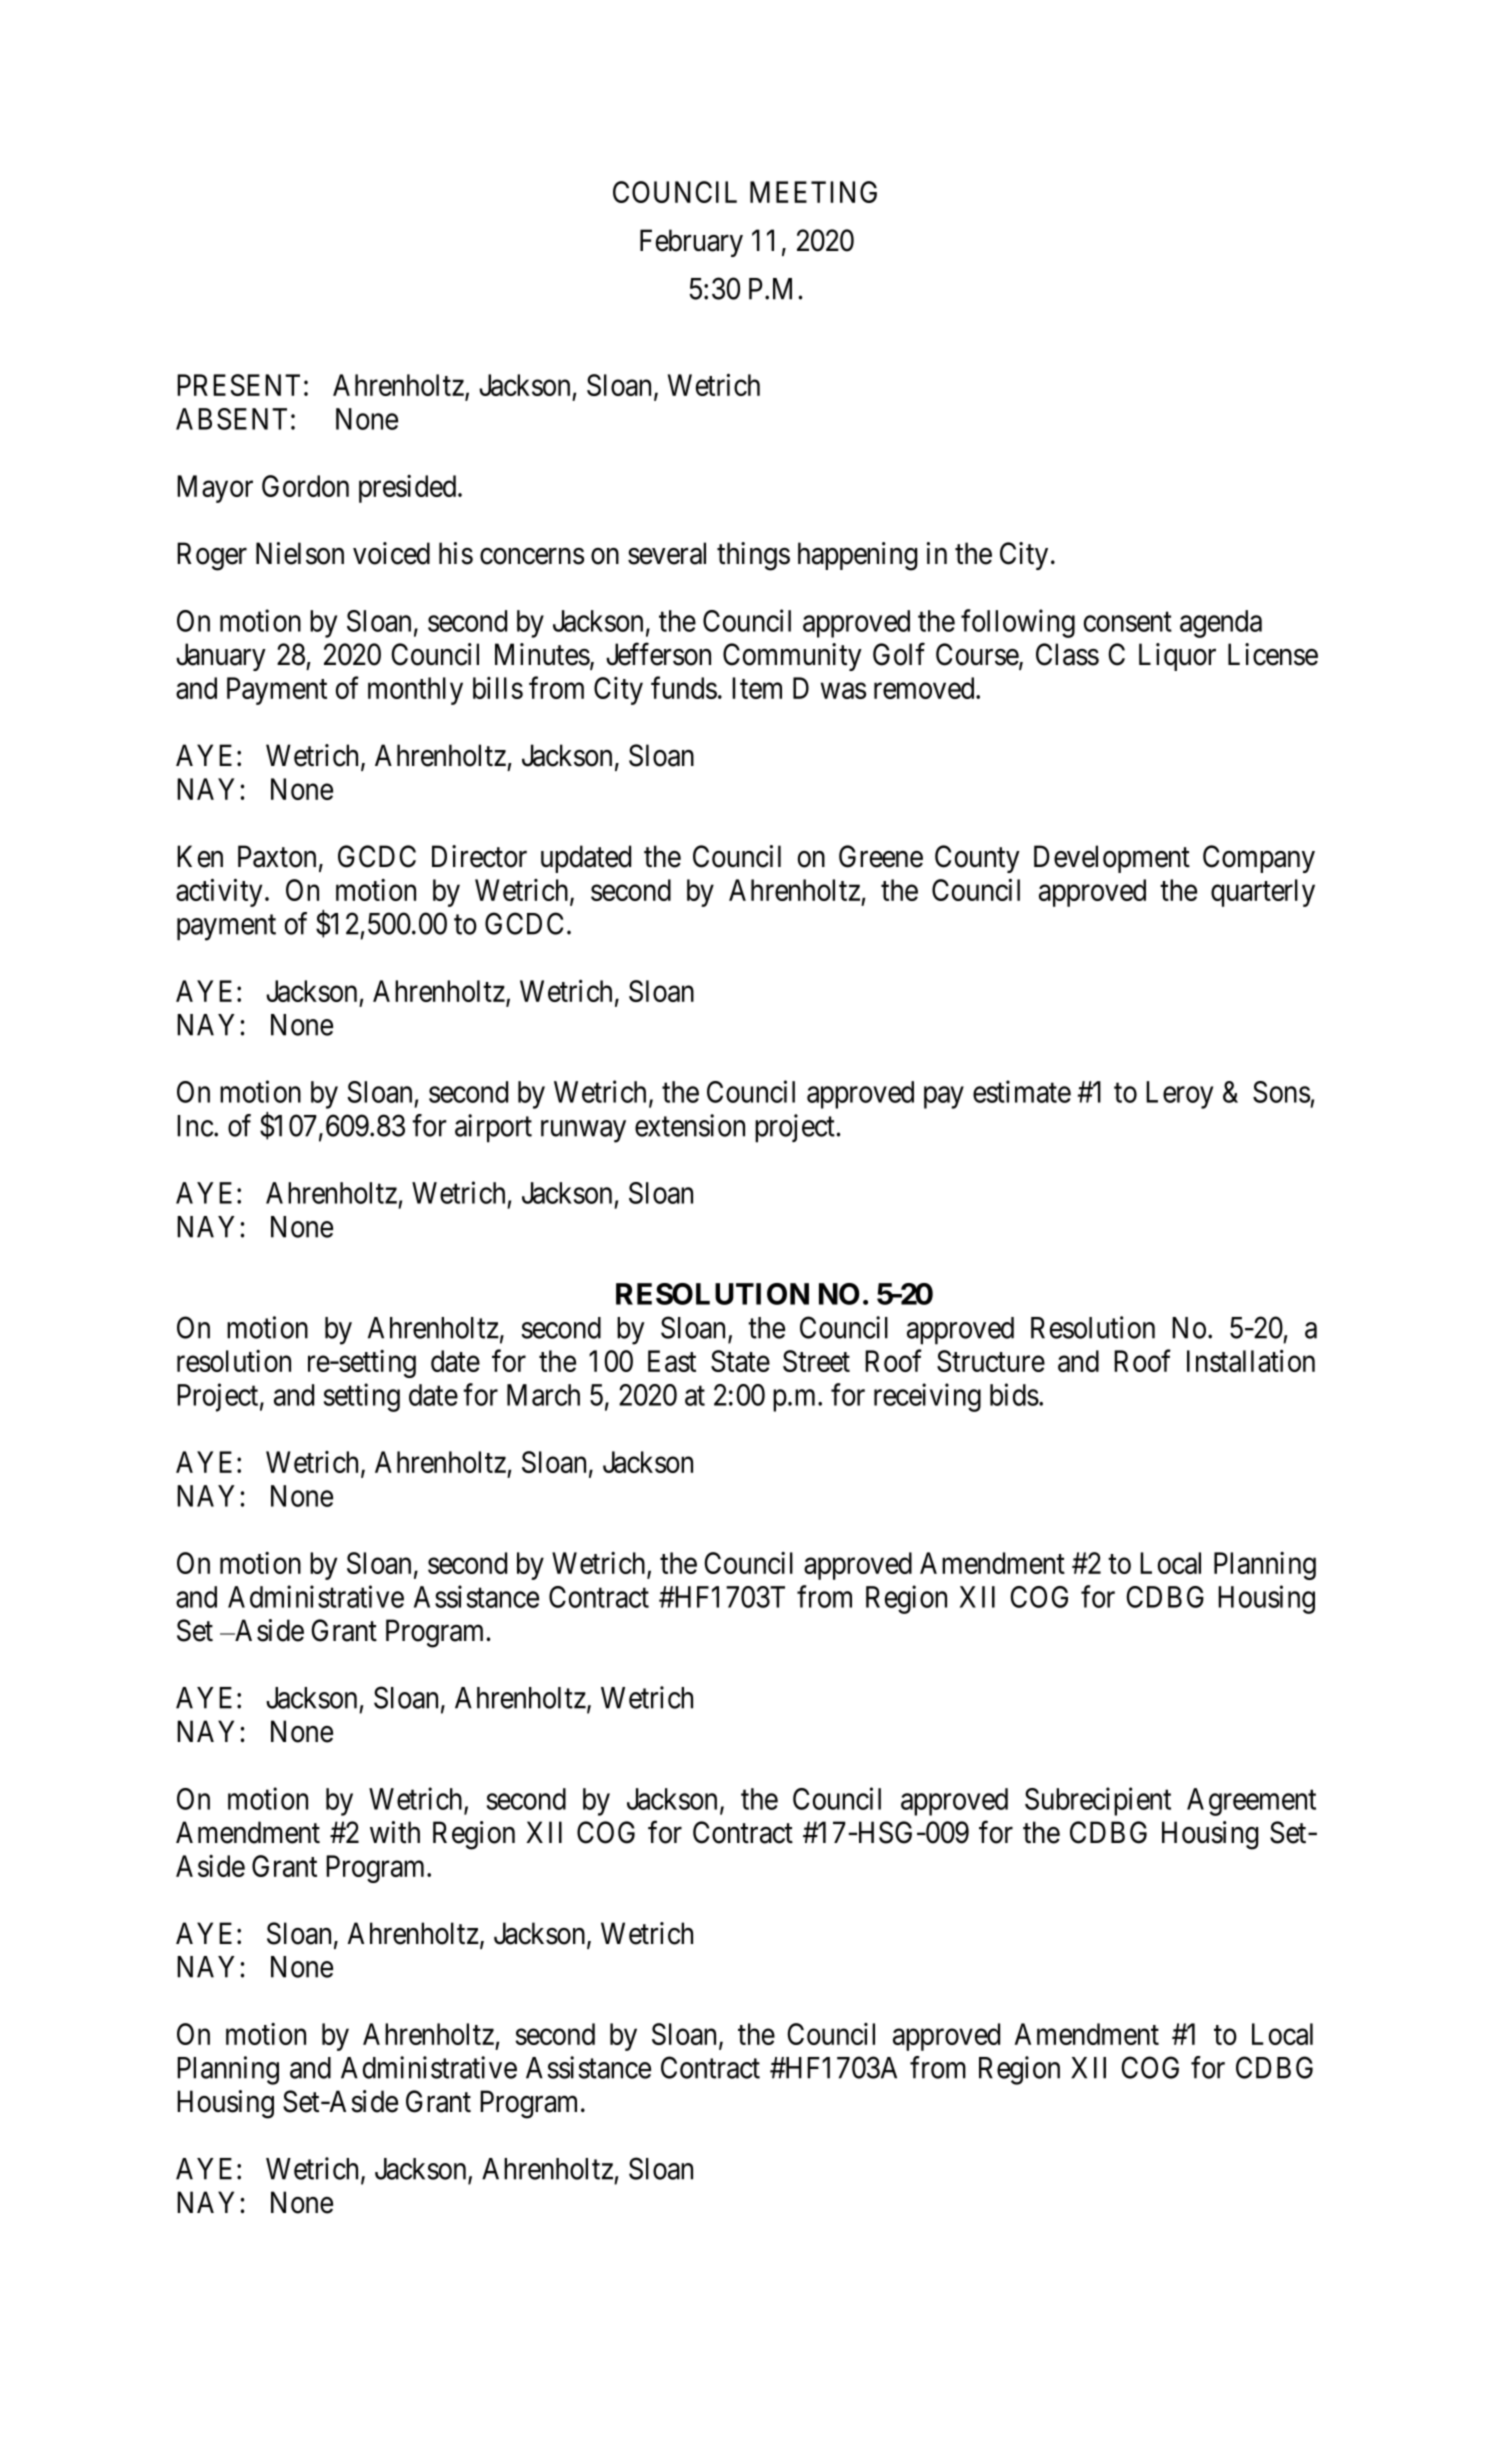 The height and width of the document is (2458, 1492). Describe the element at coordinates (219, 892) in the document. I see `activity` at that location.
